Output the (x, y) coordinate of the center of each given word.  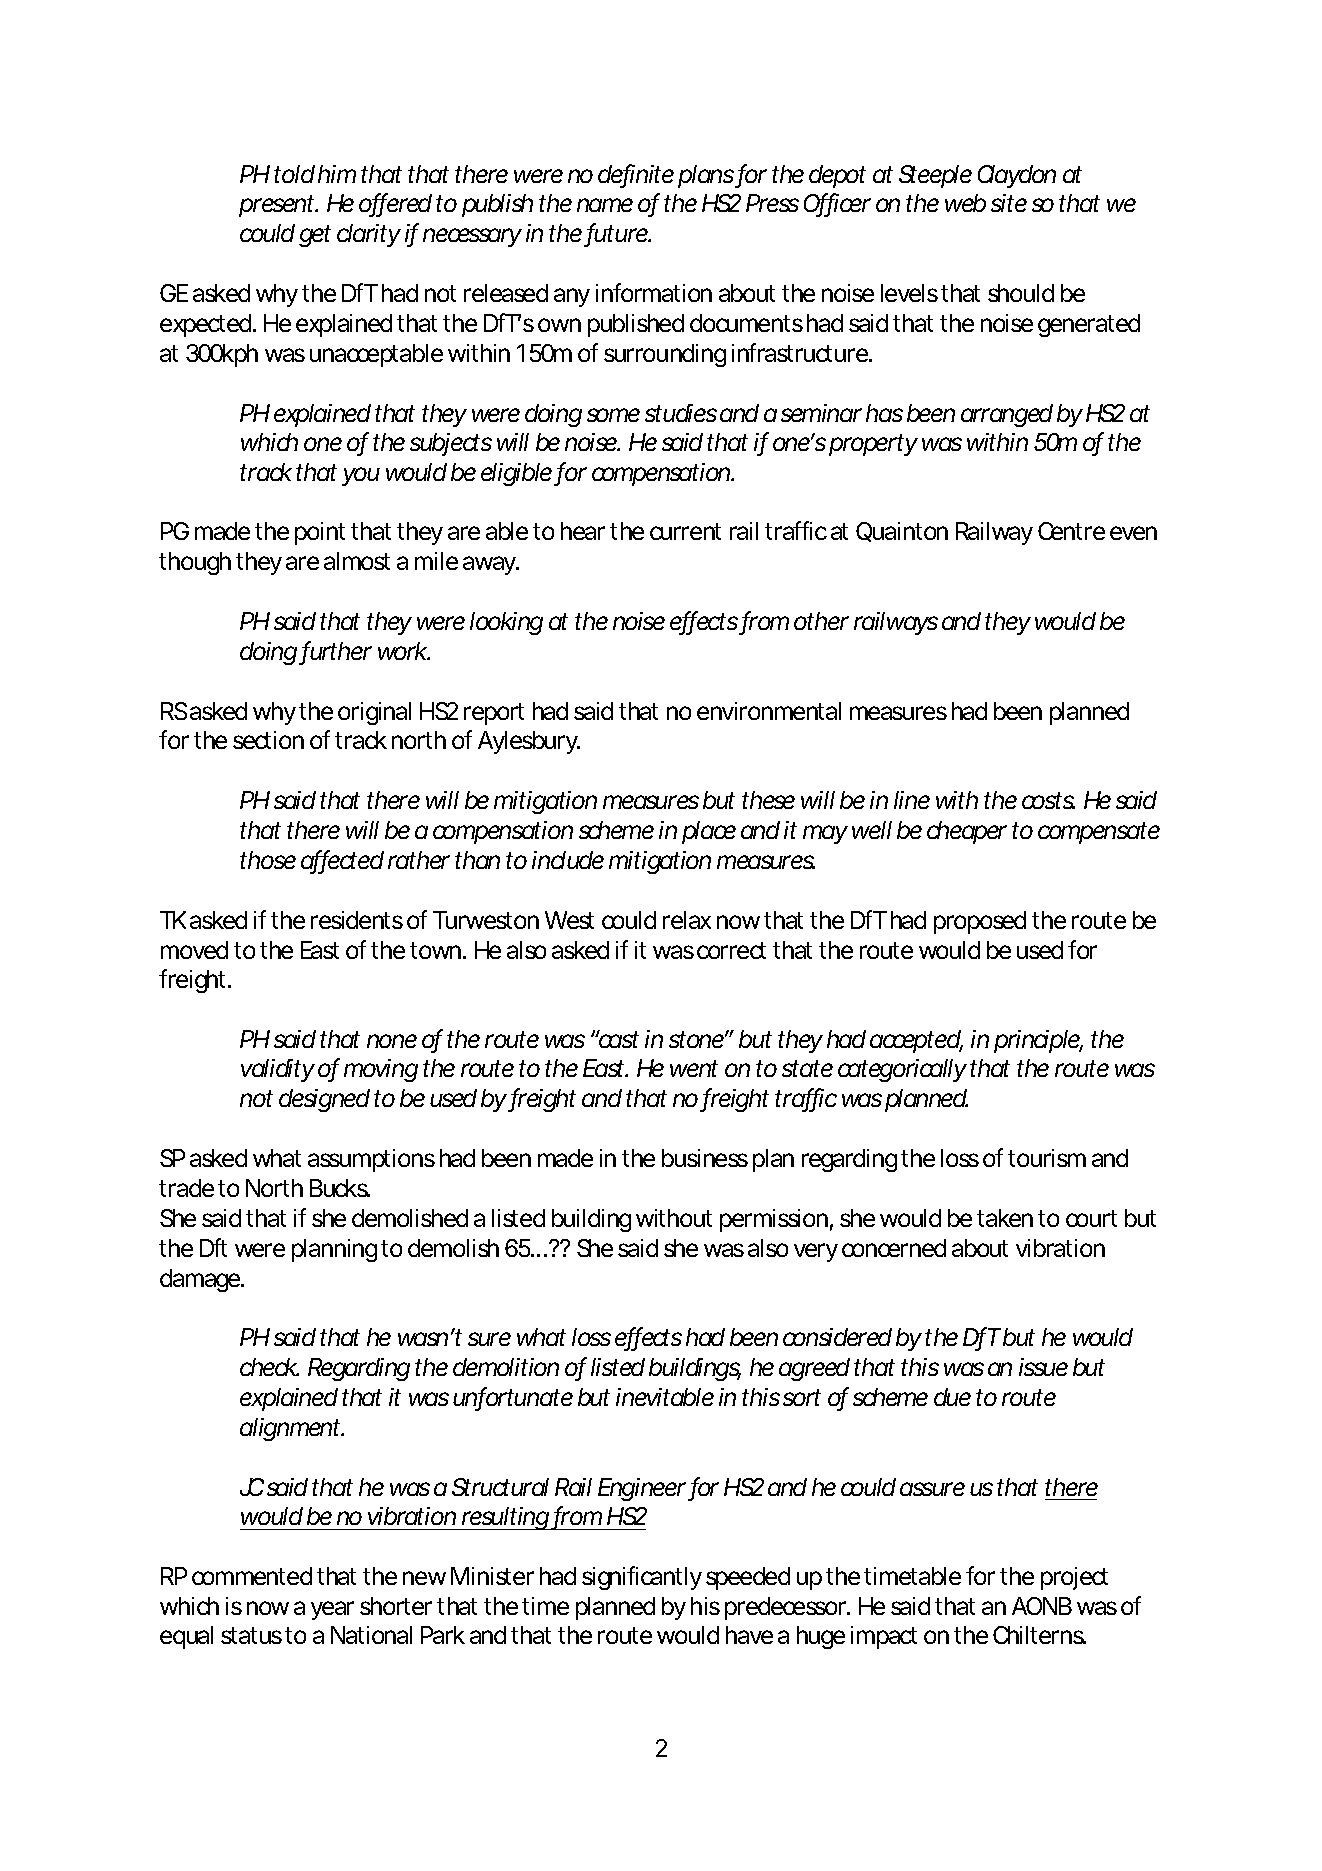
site (1009, 203)
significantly (642, 1578)
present (278, 206)
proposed (980, 922)
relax (687, 920)
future (618, 234)
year (332, 1610)
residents (357, 920)
